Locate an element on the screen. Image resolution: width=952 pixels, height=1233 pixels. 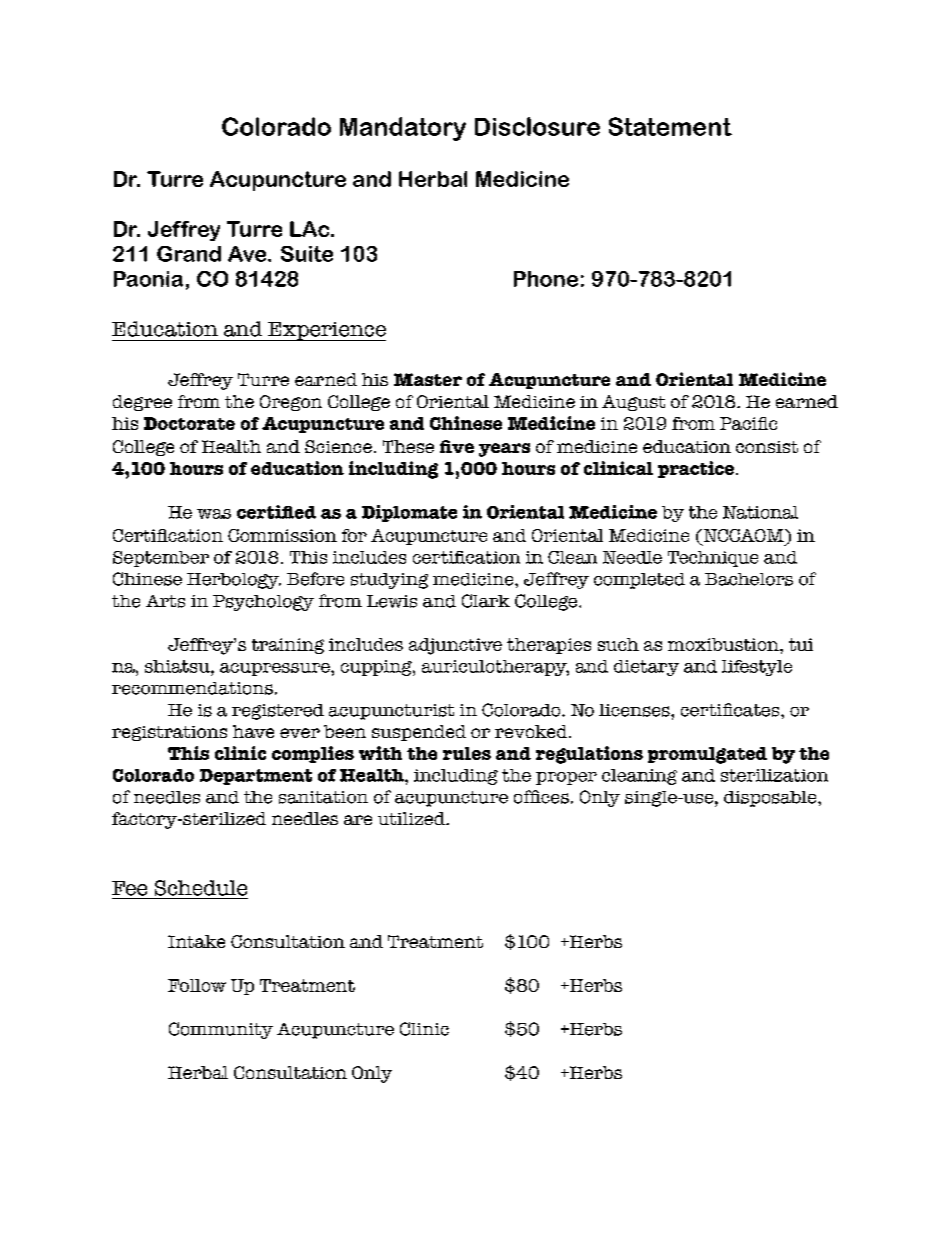
registrations is located at coordinates (169, 733).
